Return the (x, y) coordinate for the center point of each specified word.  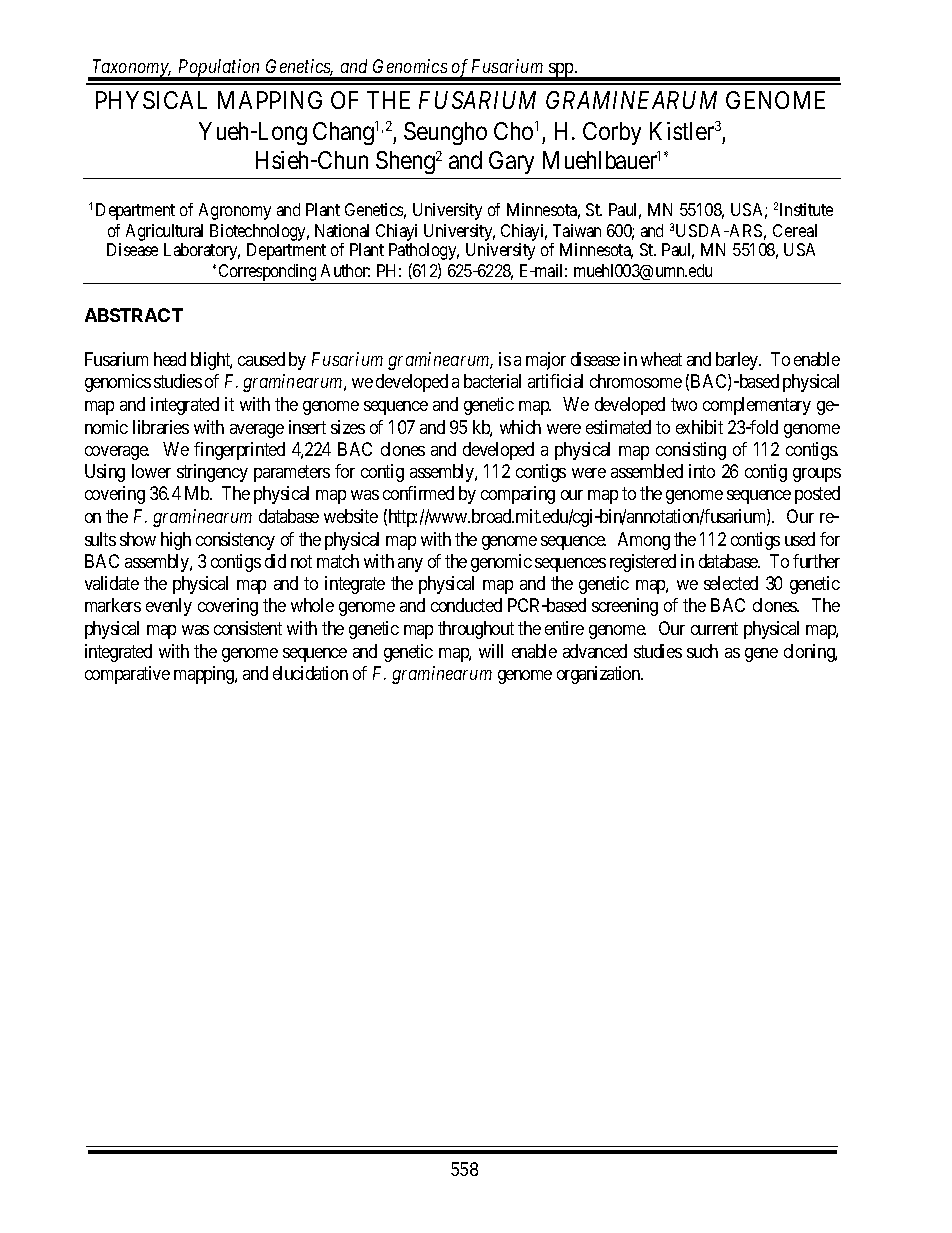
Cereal (795, 230)
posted (817, 495)
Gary (511, 162)
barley (738, 361)
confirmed (418, 493)
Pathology (424, 251)
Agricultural (164, 232)
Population (219, 69)
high (176, 541)
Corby (612, 133)
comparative (127, 675)
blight (211, 361)
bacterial (492, 381)
